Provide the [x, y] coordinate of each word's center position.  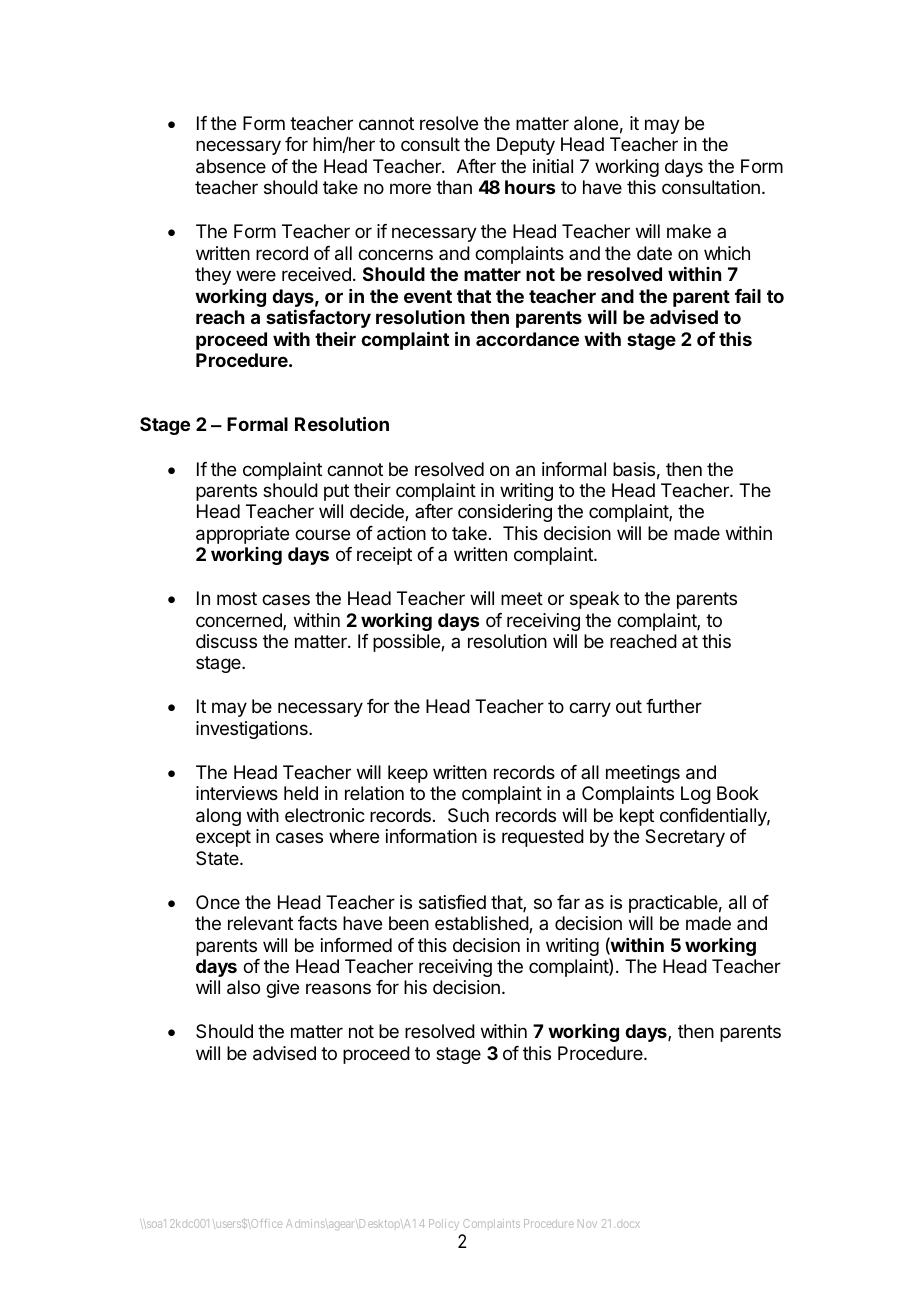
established [482, 924]
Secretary [685, 838]
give [282, 989]
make [689, 231]
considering [505, 513]
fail [748, 296]
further [674, 706]
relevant [260, 923]
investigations [253, 730]
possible [407, 643]
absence [231, 166]
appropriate [242, 535]
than [454, 187]
